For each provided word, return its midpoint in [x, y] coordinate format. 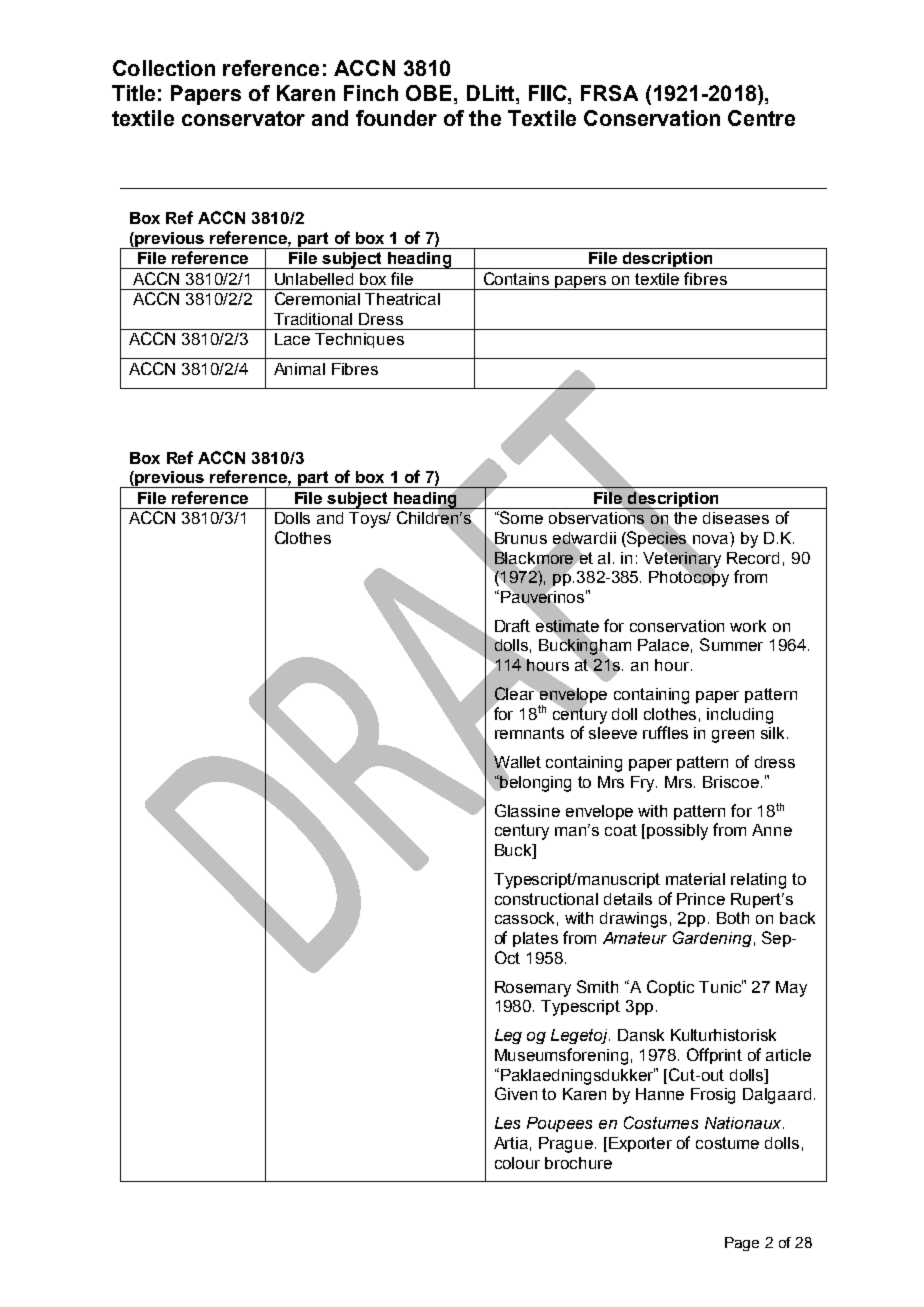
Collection [164, 68]
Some [520, 517]
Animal [299, 369]
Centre [761, 118]
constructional [546, 899]
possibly [677, 832]
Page [742, 1244]
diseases [736, 518]
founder [396, 118]
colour [517, 1163]
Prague [567, 1145]
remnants [529, 733]
